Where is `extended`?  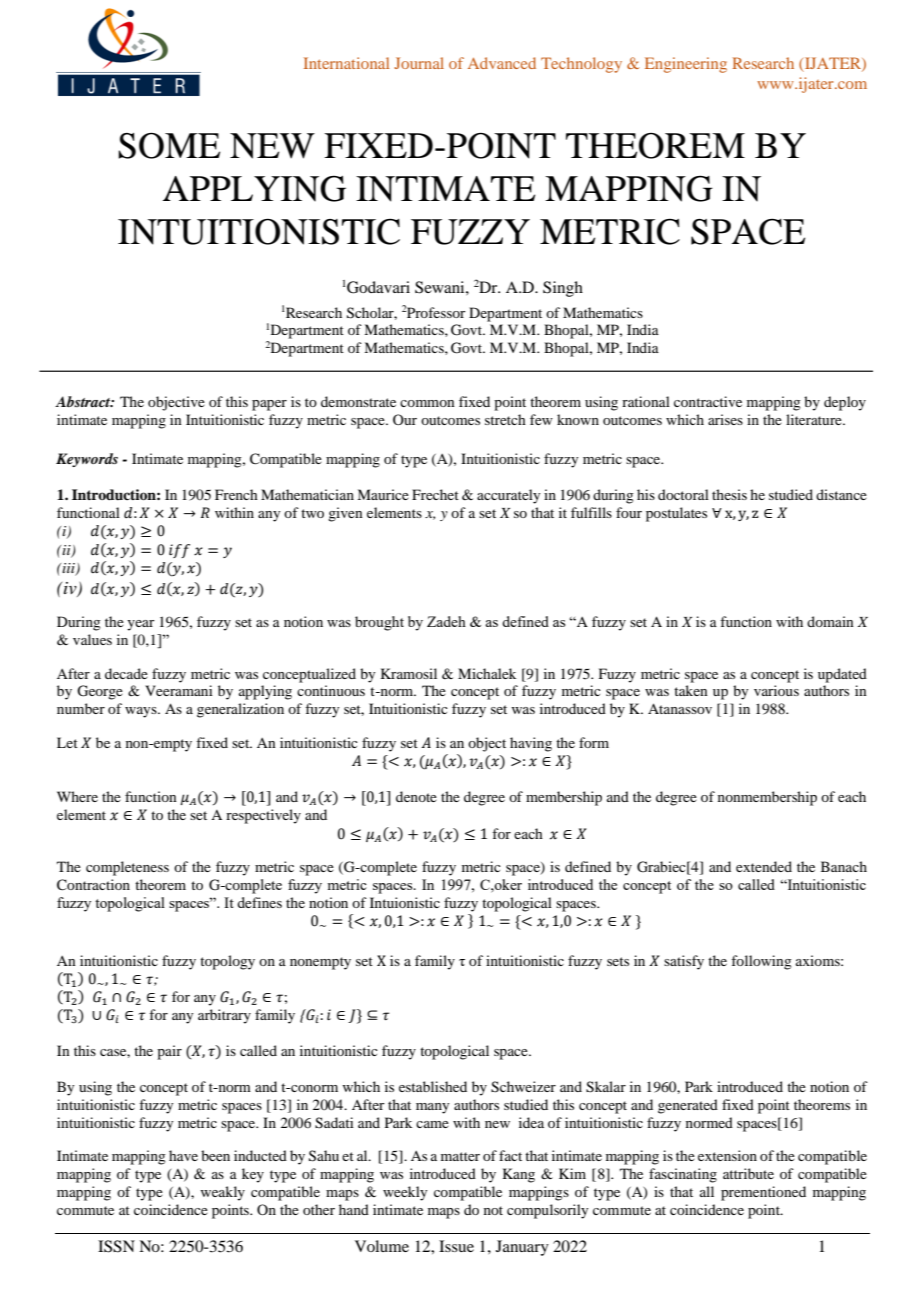 extended is located at coordinates (764, 866).
